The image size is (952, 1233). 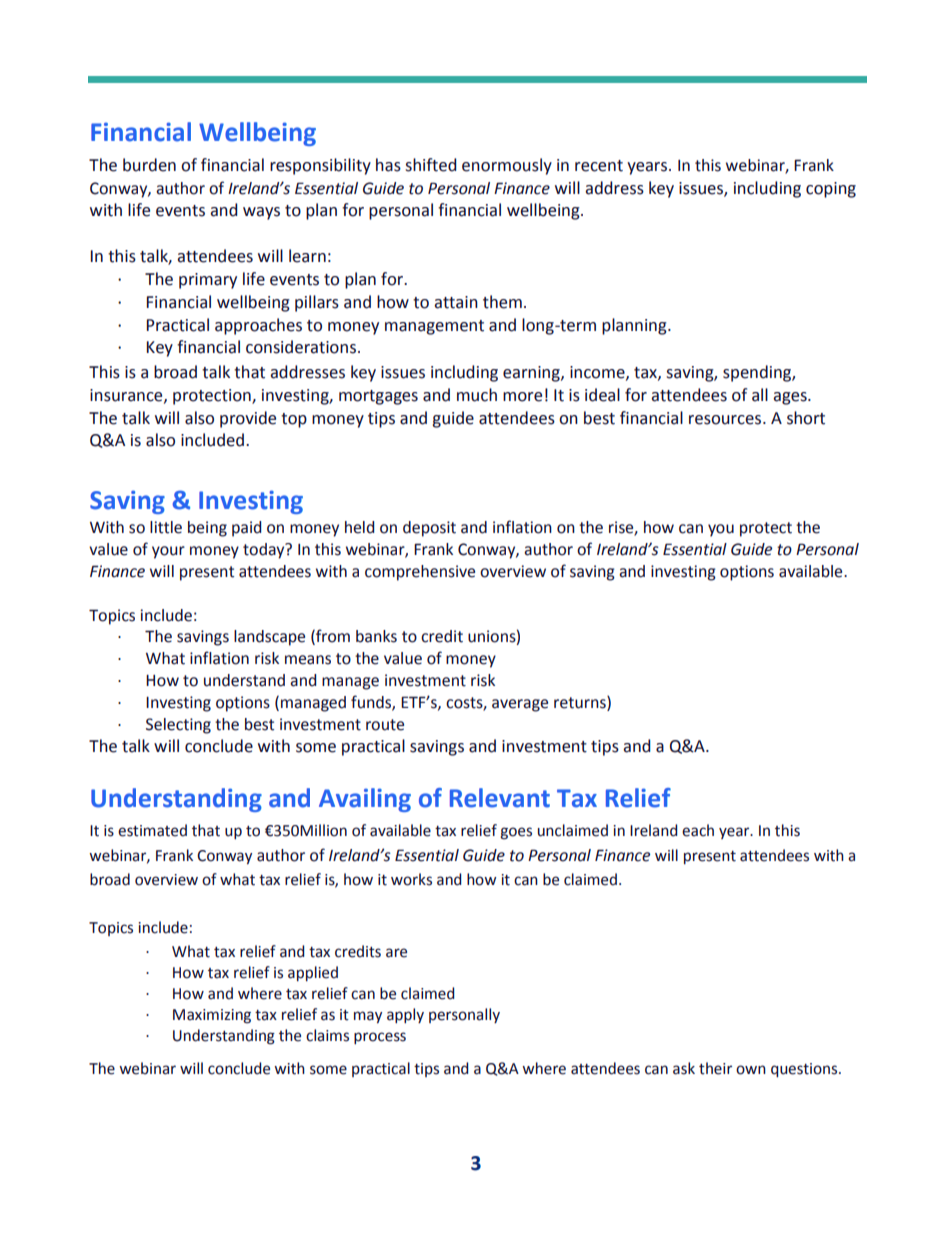 I want to click on resources, so click(x=725, y=420).
